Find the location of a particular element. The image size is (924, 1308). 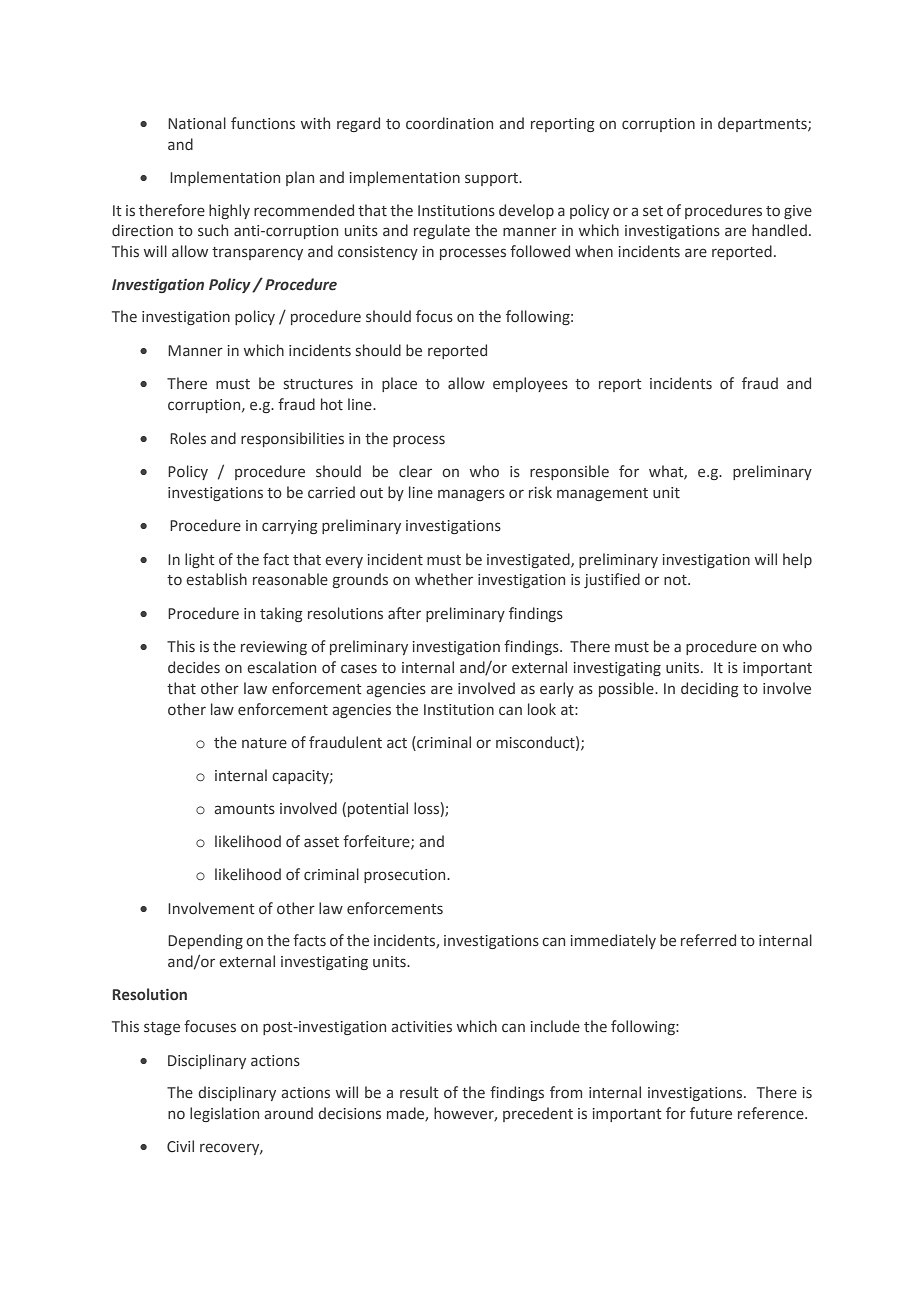

employees is located at coordinates (530, 384).
